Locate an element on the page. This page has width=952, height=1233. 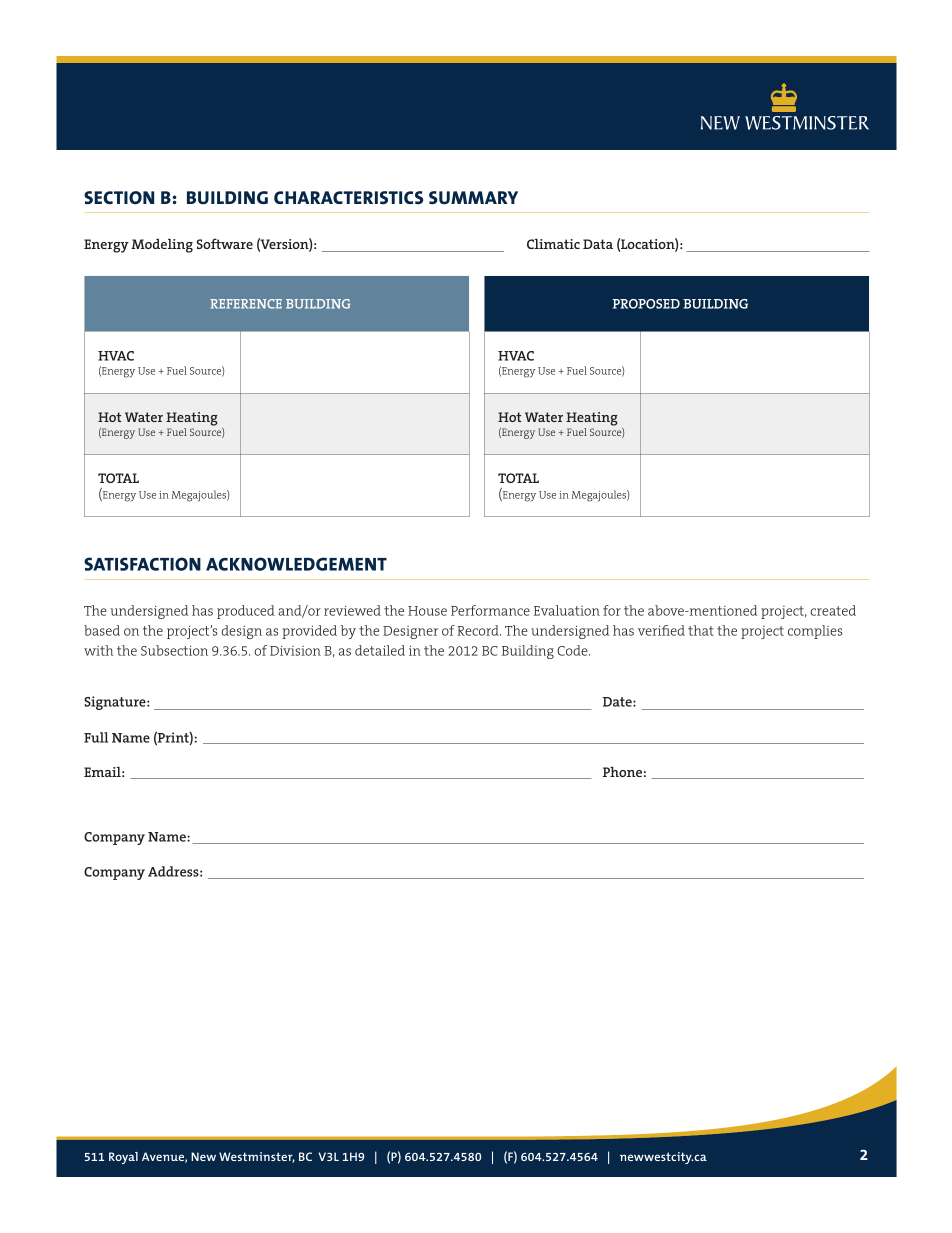
Modeling is located at coordinates (162, 245).
